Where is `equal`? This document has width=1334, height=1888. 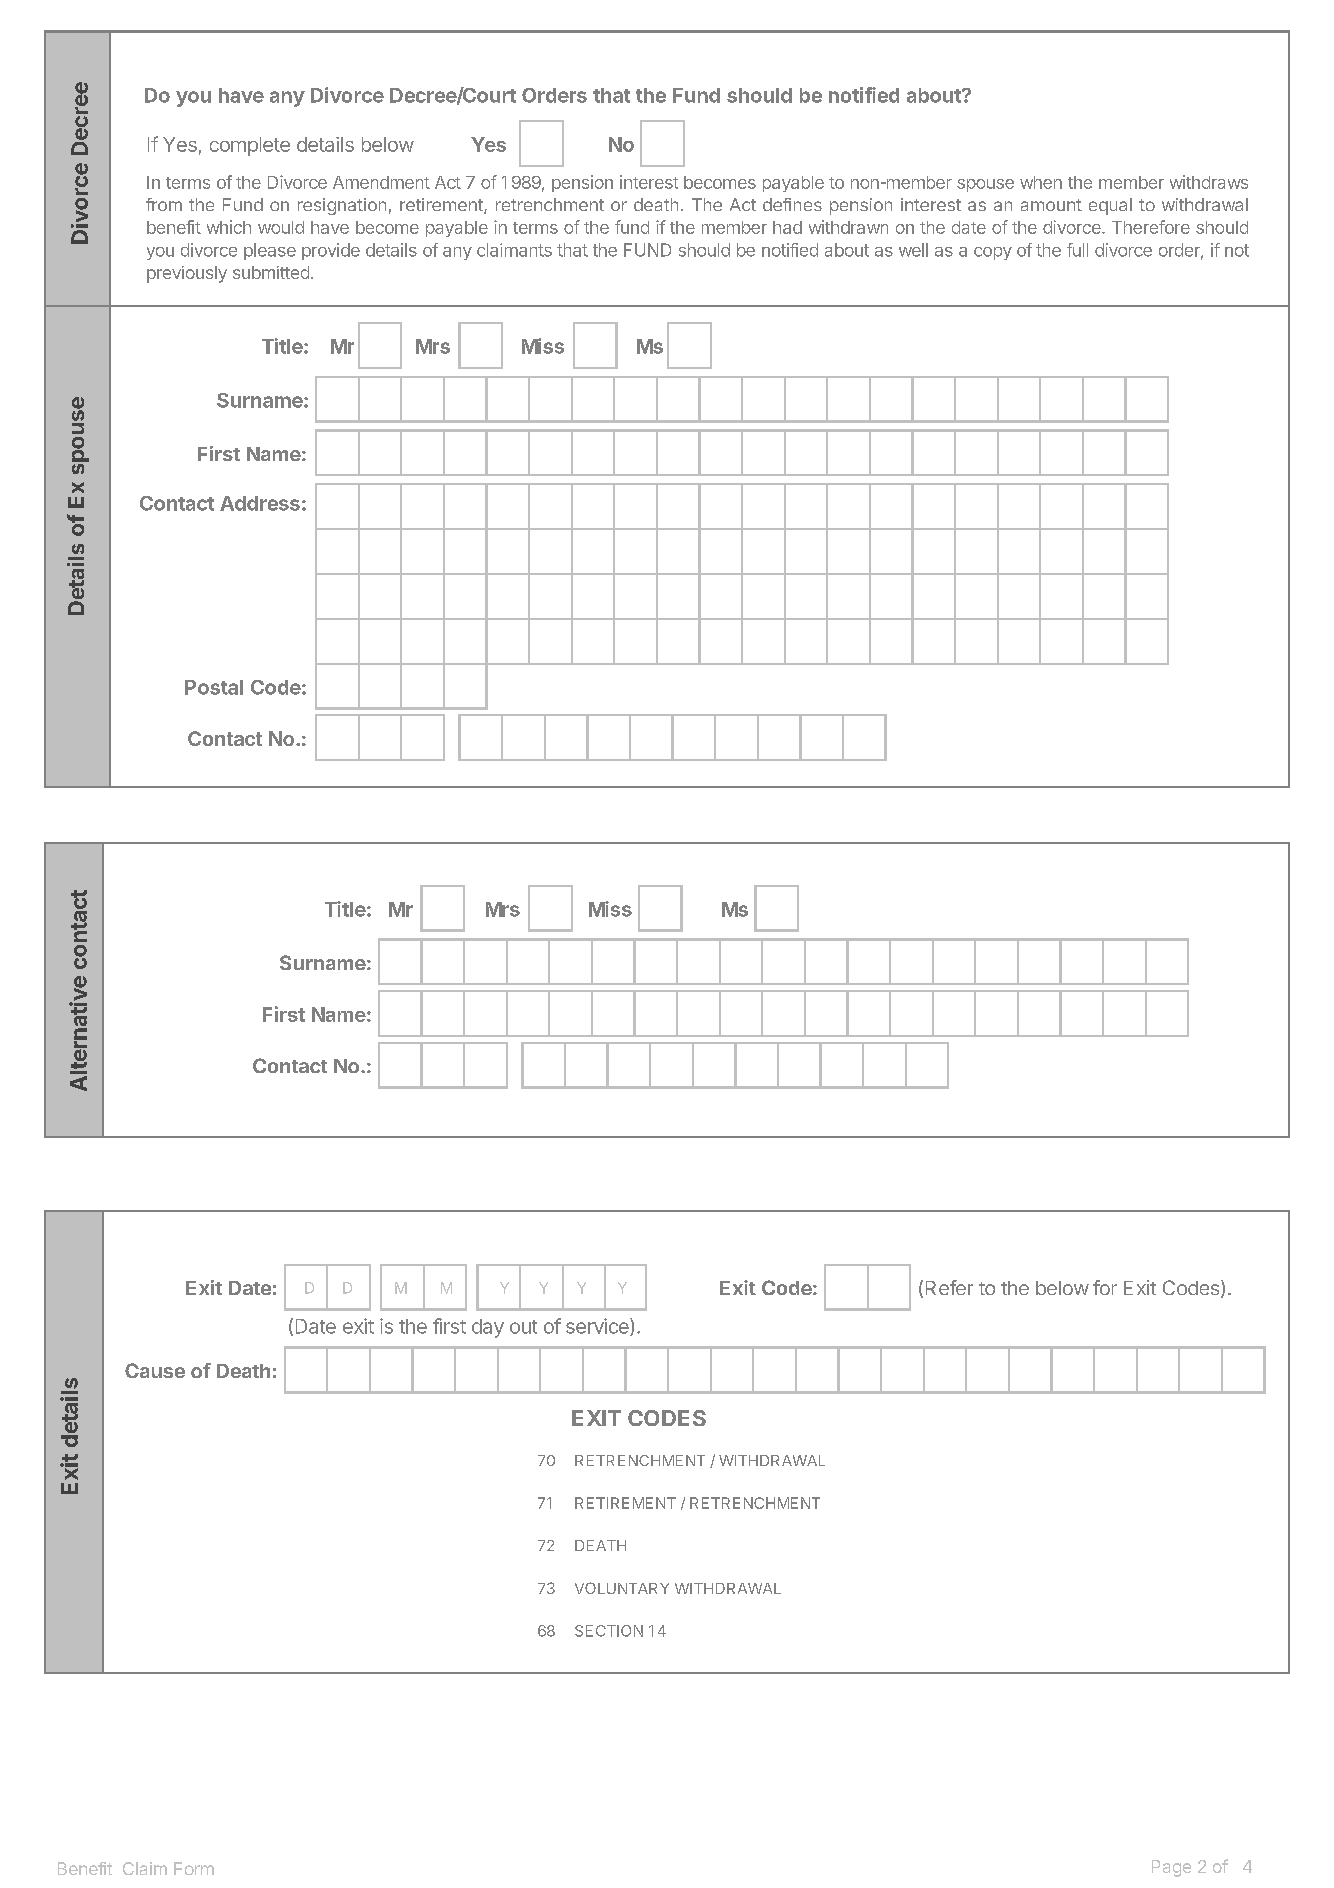
equal is located at coordinates (1110, 206).
